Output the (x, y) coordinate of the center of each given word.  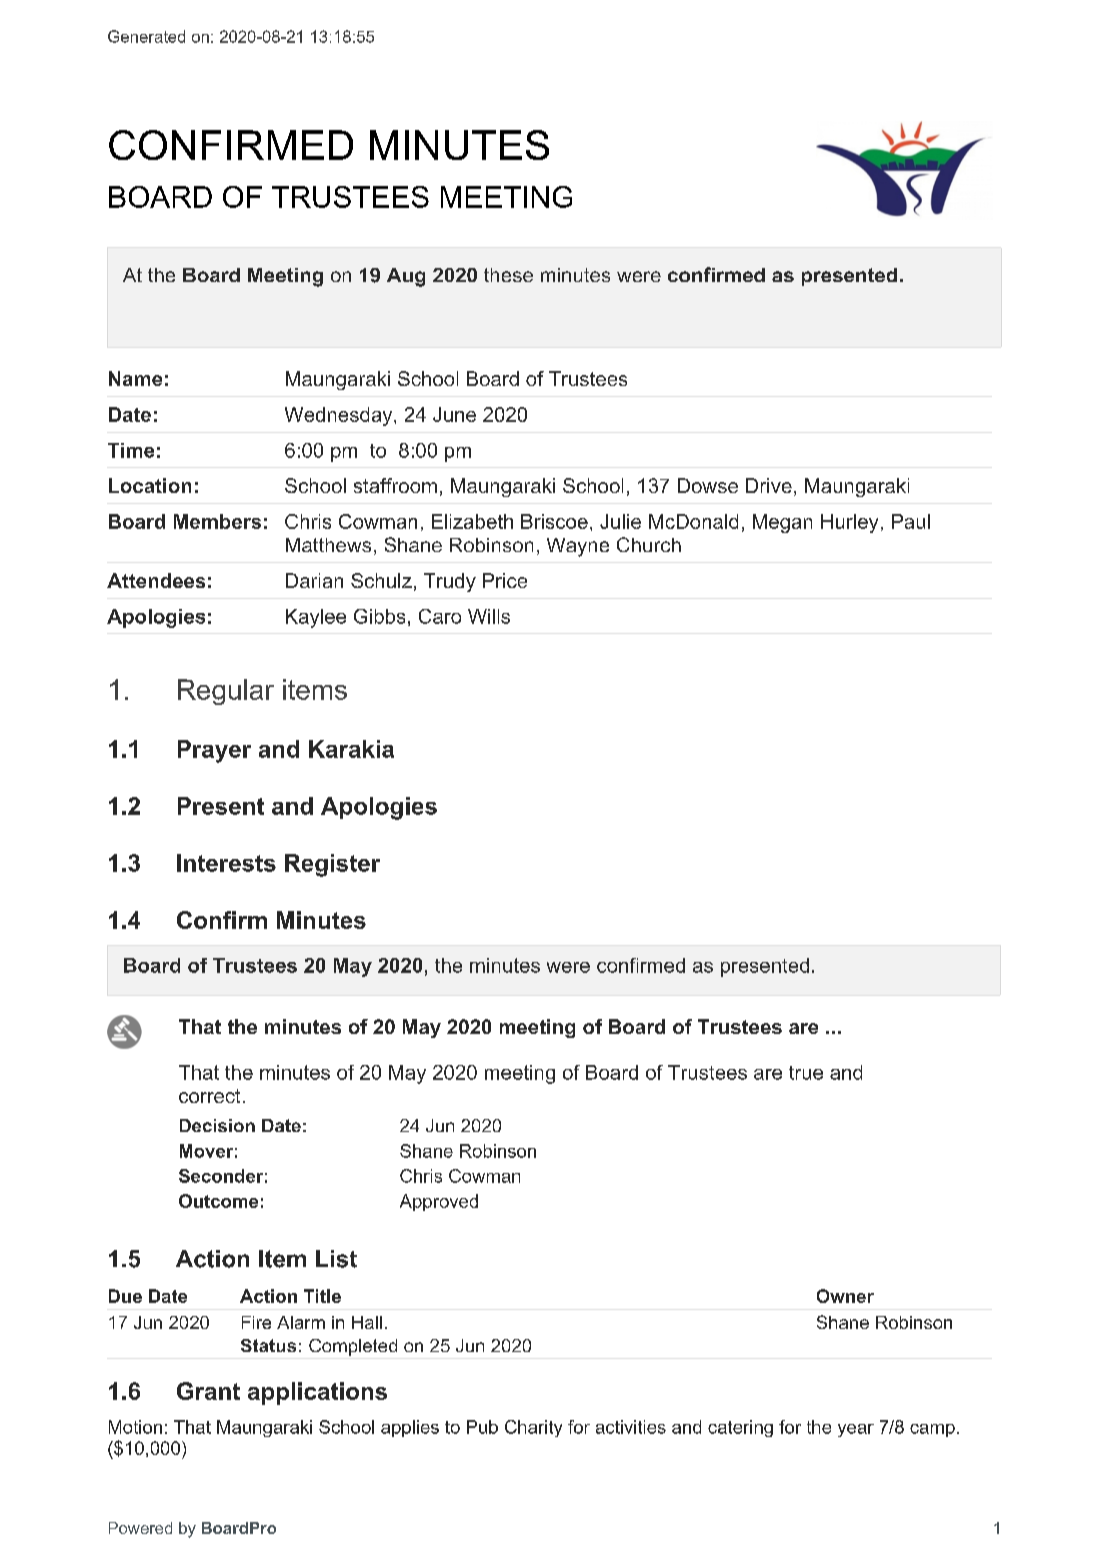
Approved (439, 1202)
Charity (533, 1428)
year (856, 1430)
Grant (208, 1391)
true (806, 1073)
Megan (782, 523)
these (508, 275)
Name (135, 378)
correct (209, 1096)
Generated (146, 36)
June (454, 414)
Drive (769, 485)
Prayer (214, 751)
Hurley (849, 523)
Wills (489, 616)
